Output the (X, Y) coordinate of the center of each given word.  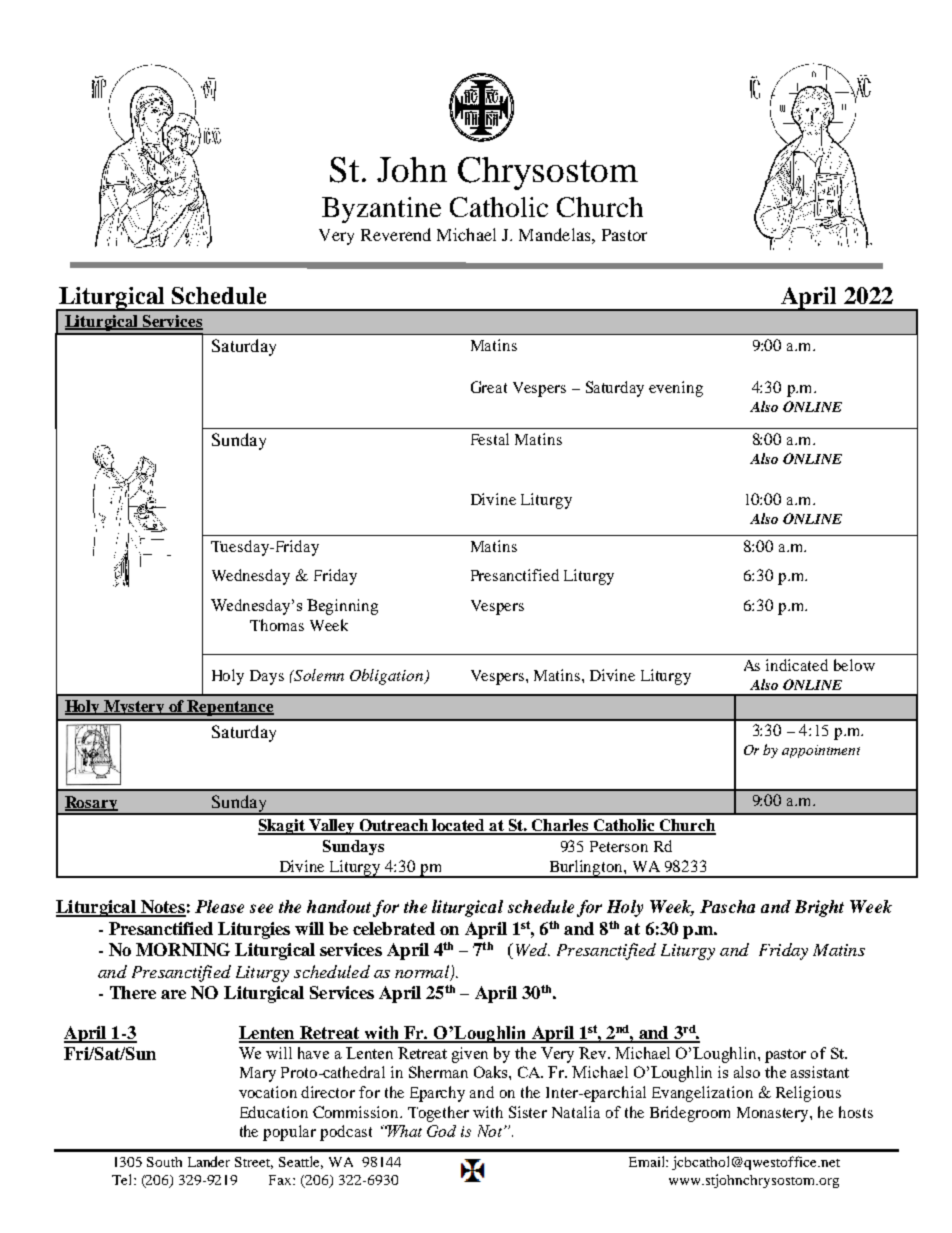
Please (219, 906)
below (854, 665)
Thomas (277, 625)
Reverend (396, 234)
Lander (209, 1161)
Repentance (230, 708)
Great (489, 387)
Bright (819, 908)
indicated (797, 665)
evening (676, 389)
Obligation (388, 677)
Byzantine (381, 210)
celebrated (394, 928)
